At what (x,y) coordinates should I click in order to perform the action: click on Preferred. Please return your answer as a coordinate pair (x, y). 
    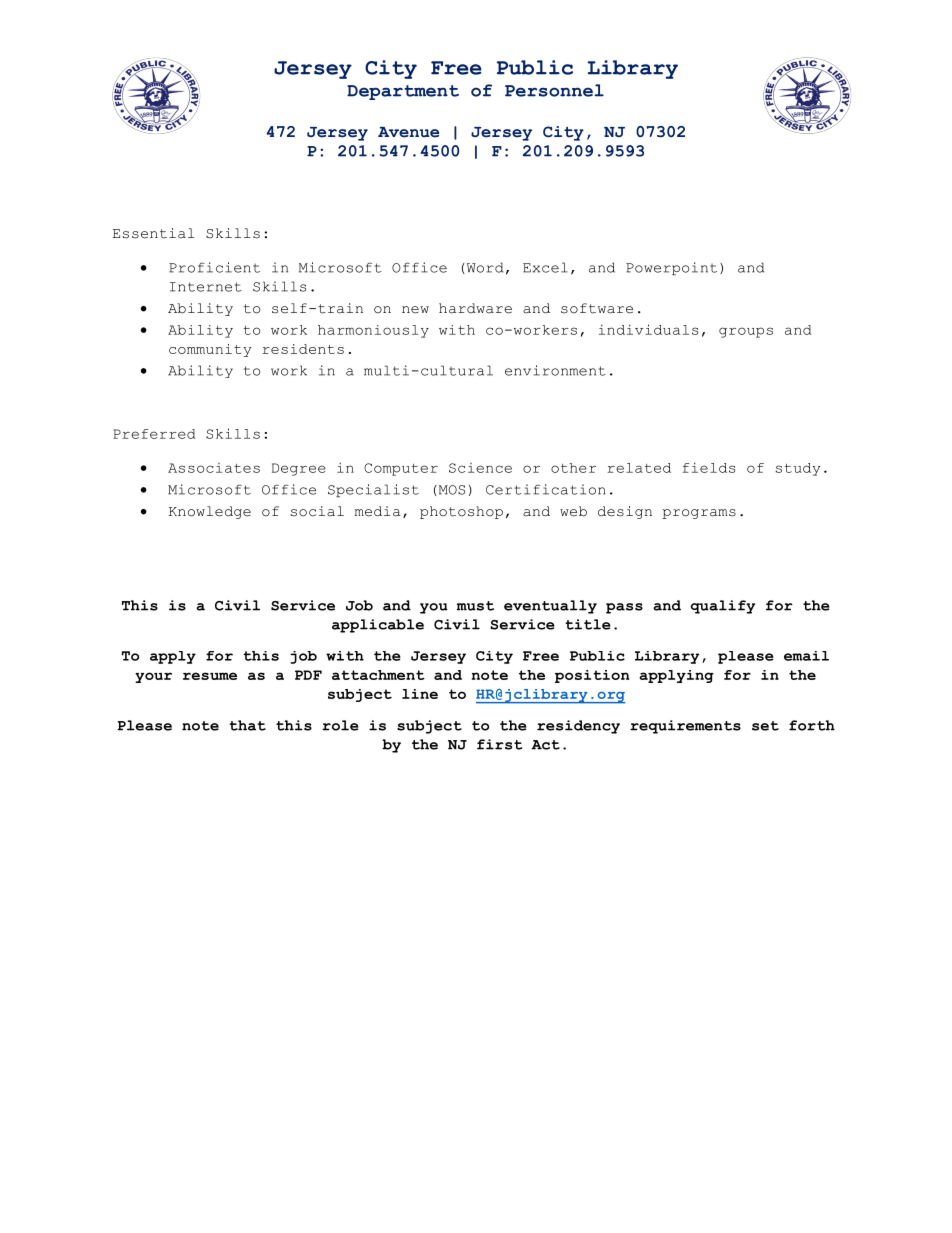
    Looking at the image, I should click on (154, 434).
